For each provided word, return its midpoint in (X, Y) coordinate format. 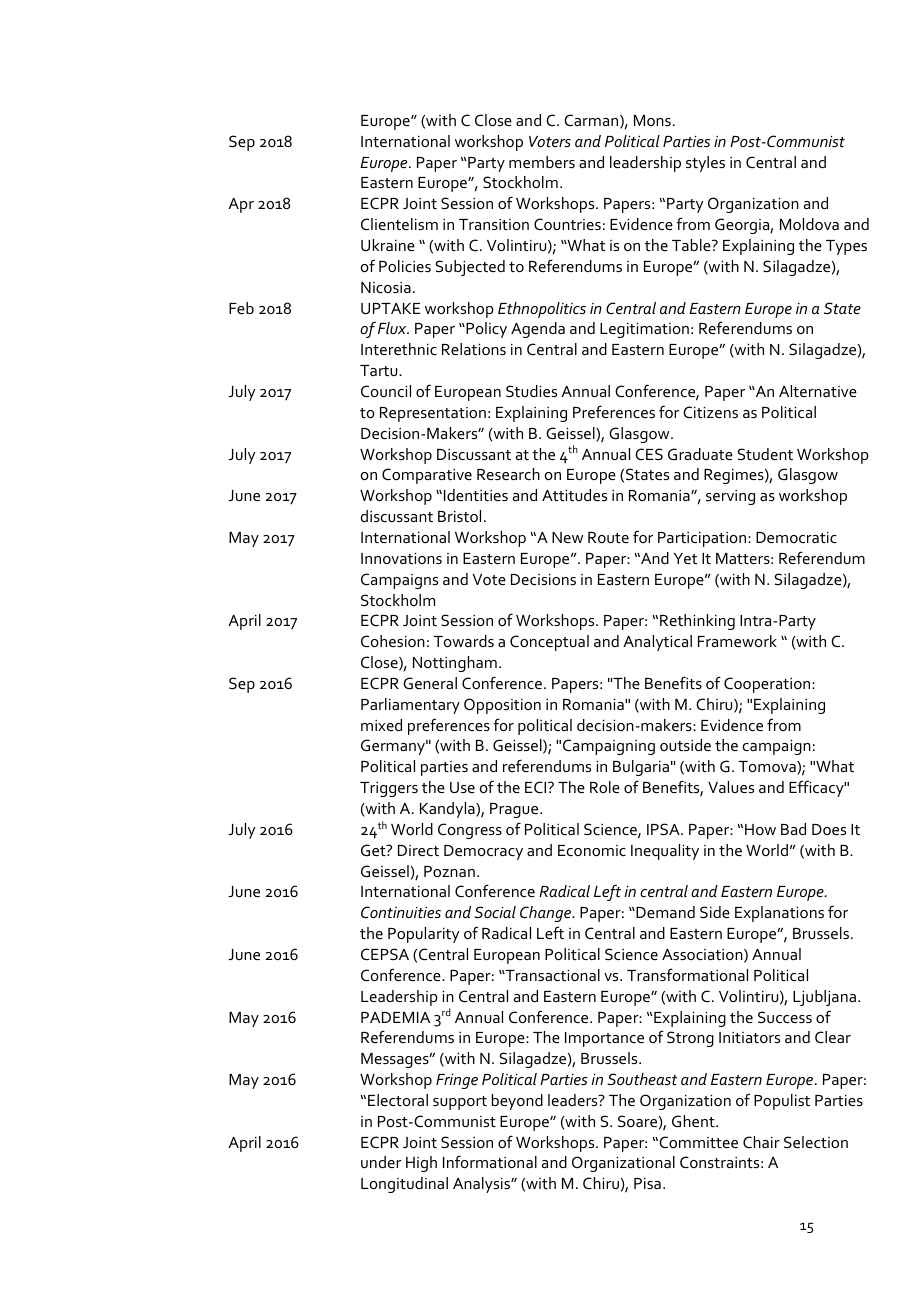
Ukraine (388, 245)
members (542, 162)
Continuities (401, 912)
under (381, 1162)
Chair (761, 1142)
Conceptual (549, 643)
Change (546, 914)
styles (705, 164)
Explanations (779, 914)
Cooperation (768, 685)
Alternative (818, 391)
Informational (490, 1161)
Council (386, 391)
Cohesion (393, 641)
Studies (531, 391)
